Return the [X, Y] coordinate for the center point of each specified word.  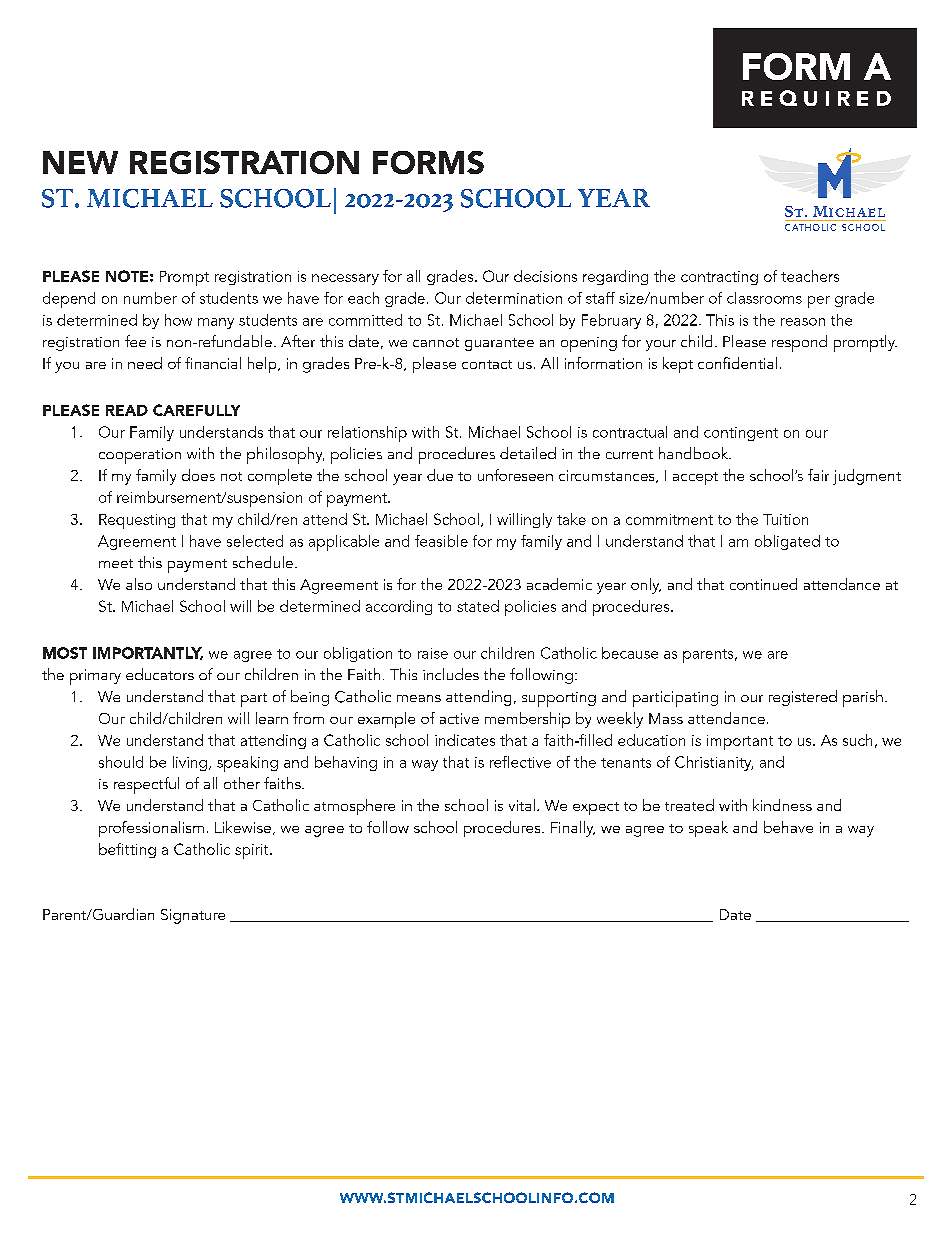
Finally [573, 829]
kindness [782, 805]
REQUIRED [816, 98]
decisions [545, 276]
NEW [80, 162]
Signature [193, 916]
